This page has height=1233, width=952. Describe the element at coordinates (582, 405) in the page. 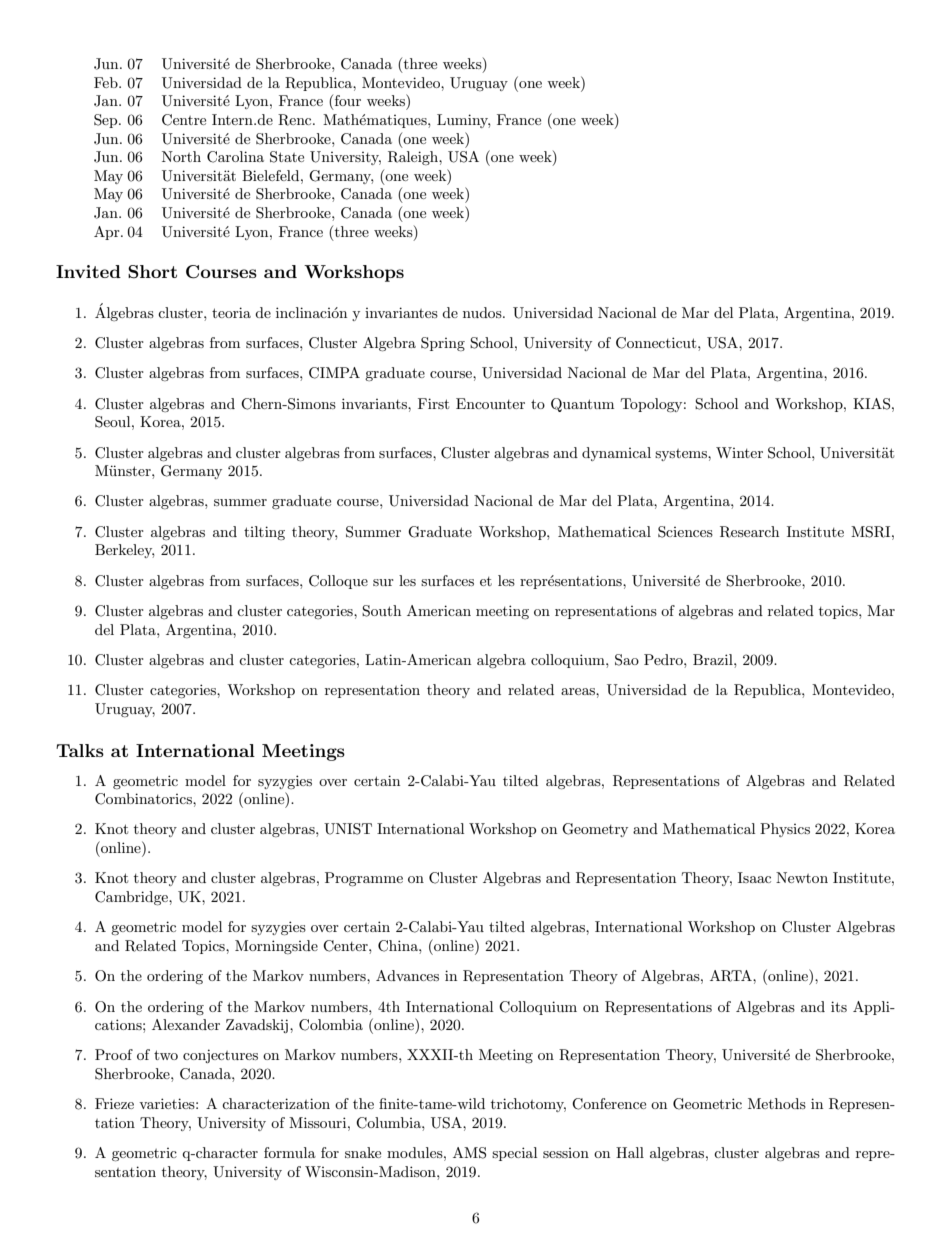

I see `Quantum` at that location.
